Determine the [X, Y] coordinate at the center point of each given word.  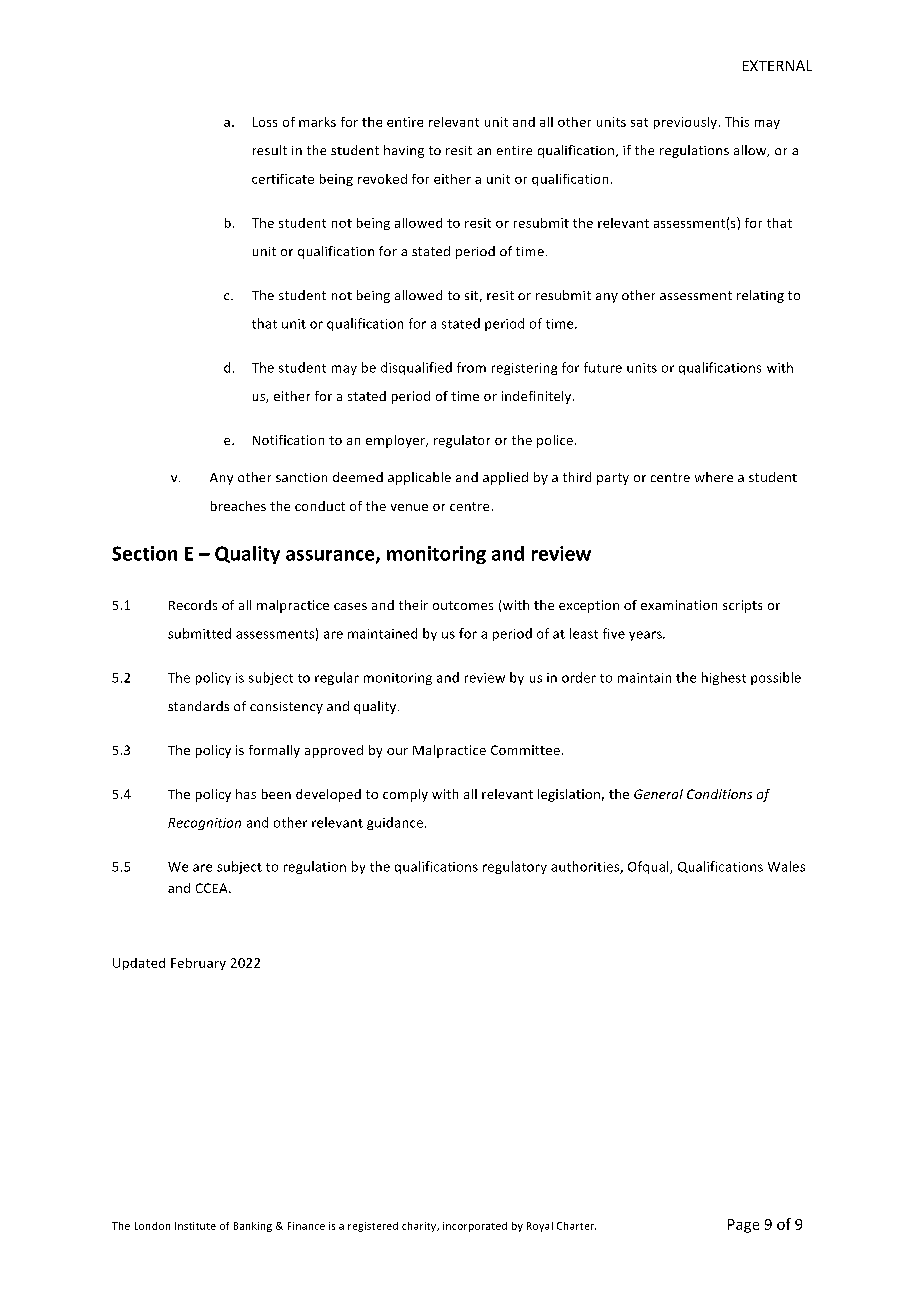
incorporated [475, 1227]
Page [743, 1226]
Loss [265, 122]
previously [687, 123]
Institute [195, 1226]
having [404, 151]
